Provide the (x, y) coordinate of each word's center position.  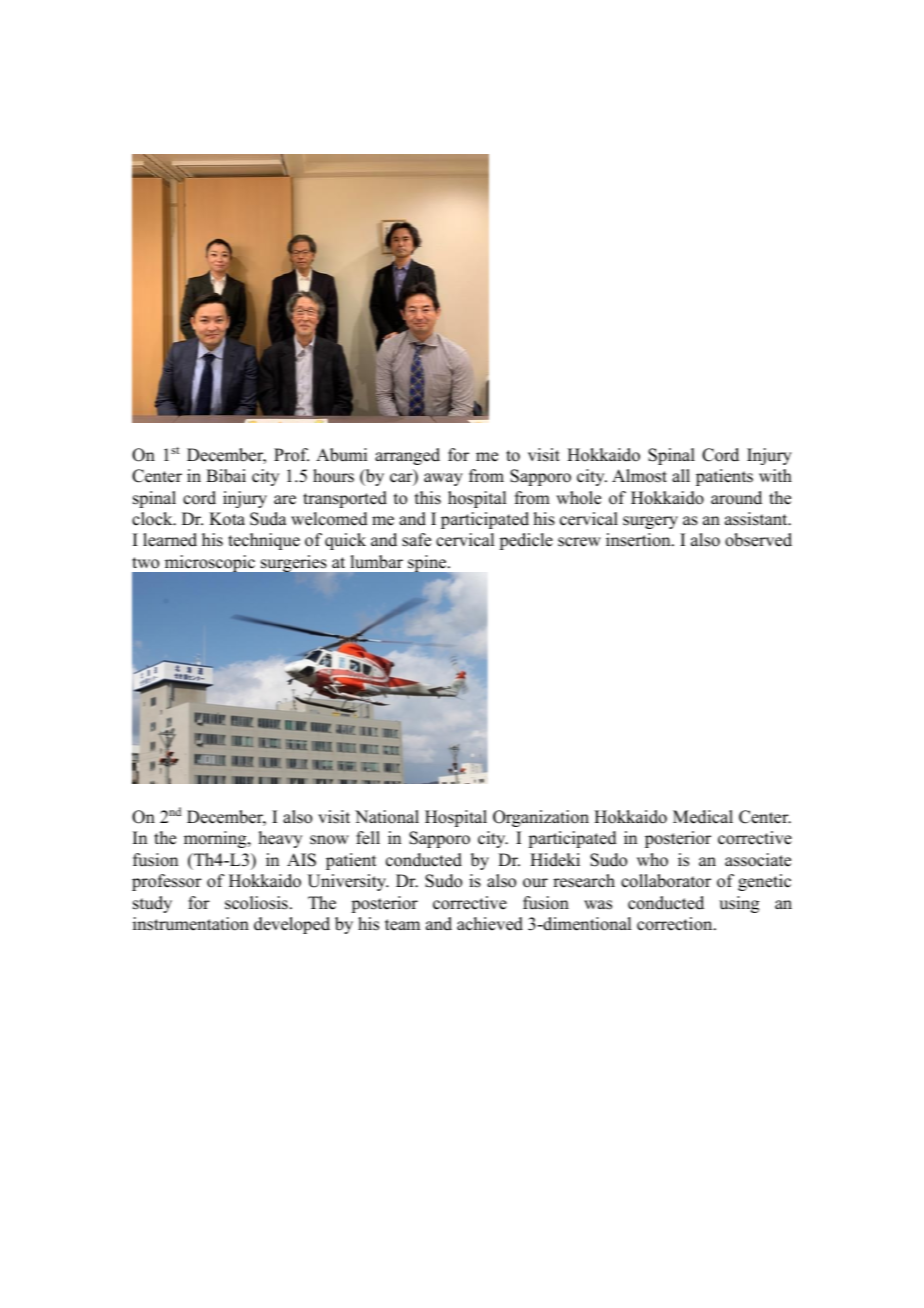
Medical (703, 817)
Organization (541, 818)
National (387, 817)
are (285, 500)
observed (758, 540)
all (681, 475)
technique (264, 541)
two (145, 563)
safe (416, 540)
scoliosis (256, 903)
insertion (639, 540)
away (443, 479)
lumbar (376, 562)
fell (368, 838)
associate (758, 860)
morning (216, 839)
